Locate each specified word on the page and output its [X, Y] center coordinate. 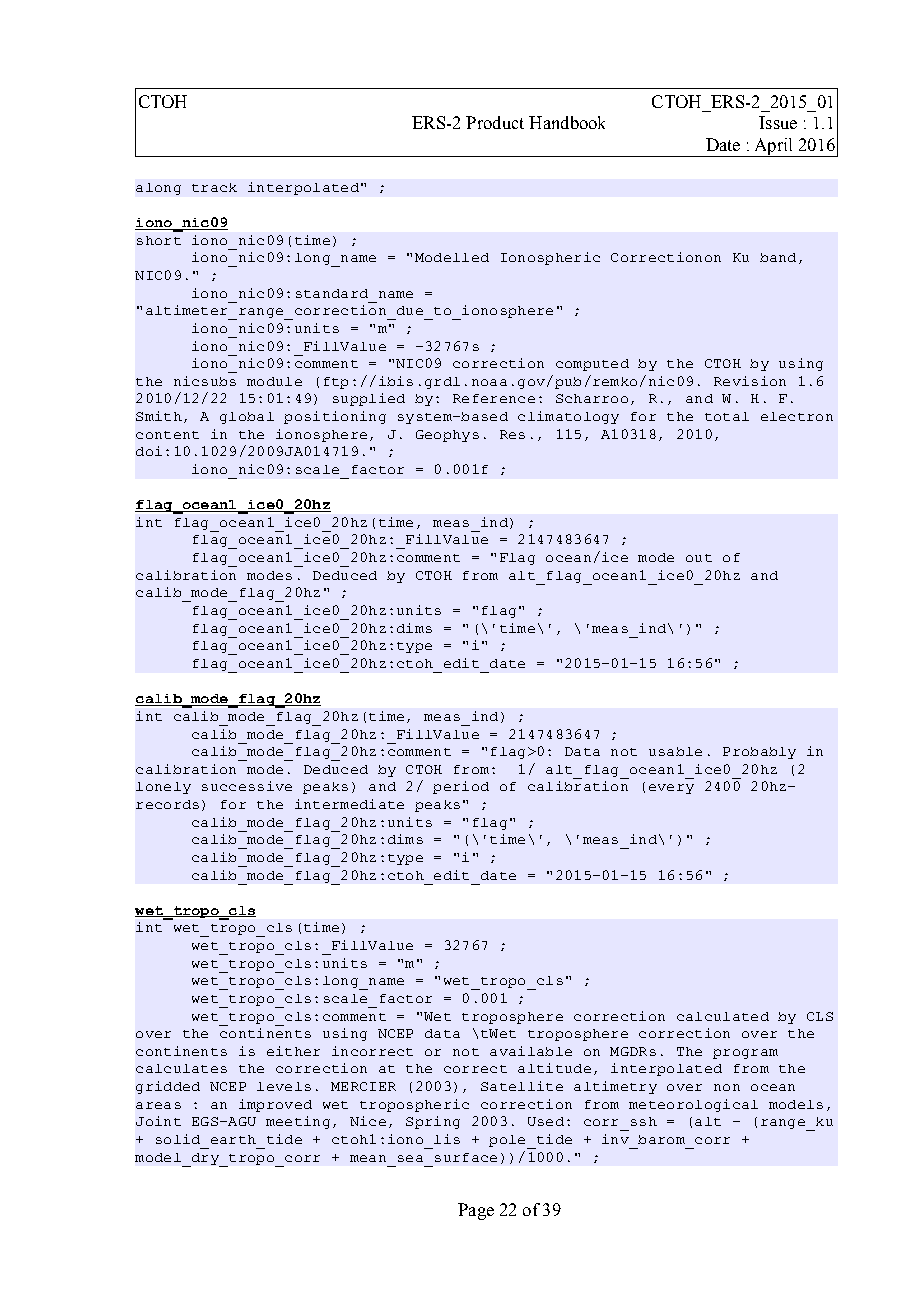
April [773, 147]
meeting [298, 1122]
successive [247, 786]
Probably [759, 753]
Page [476, 1211]
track [214, 187]
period [461, 787]
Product [495, 122]
